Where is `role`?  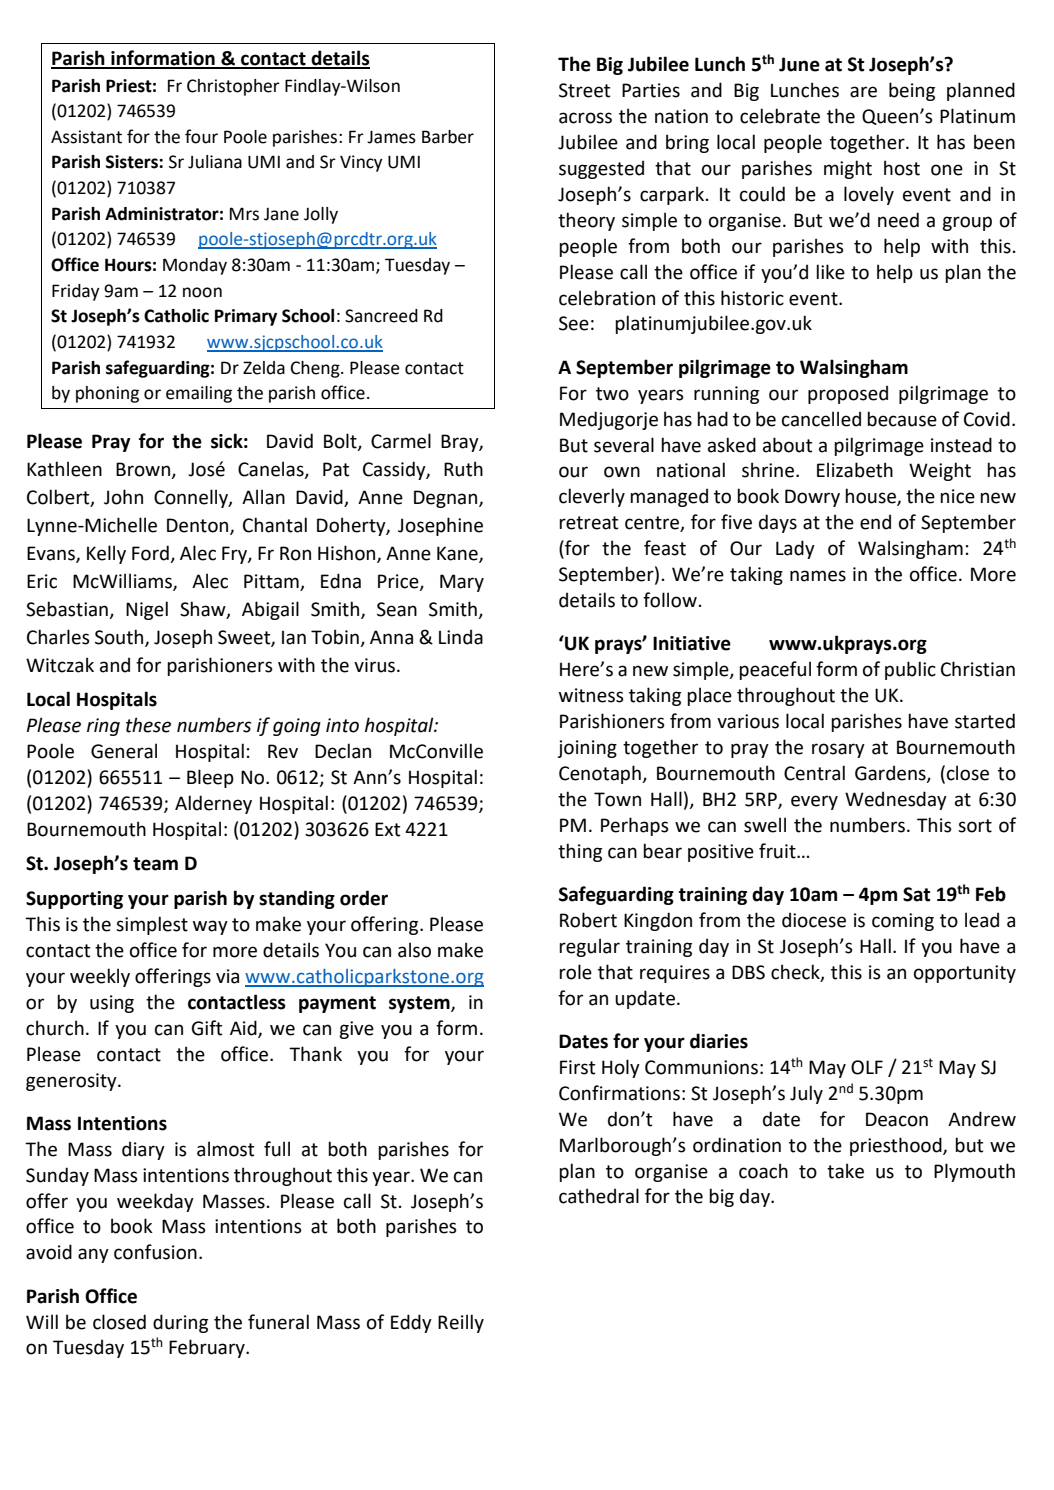
role is located at coordinates (575, 972).
